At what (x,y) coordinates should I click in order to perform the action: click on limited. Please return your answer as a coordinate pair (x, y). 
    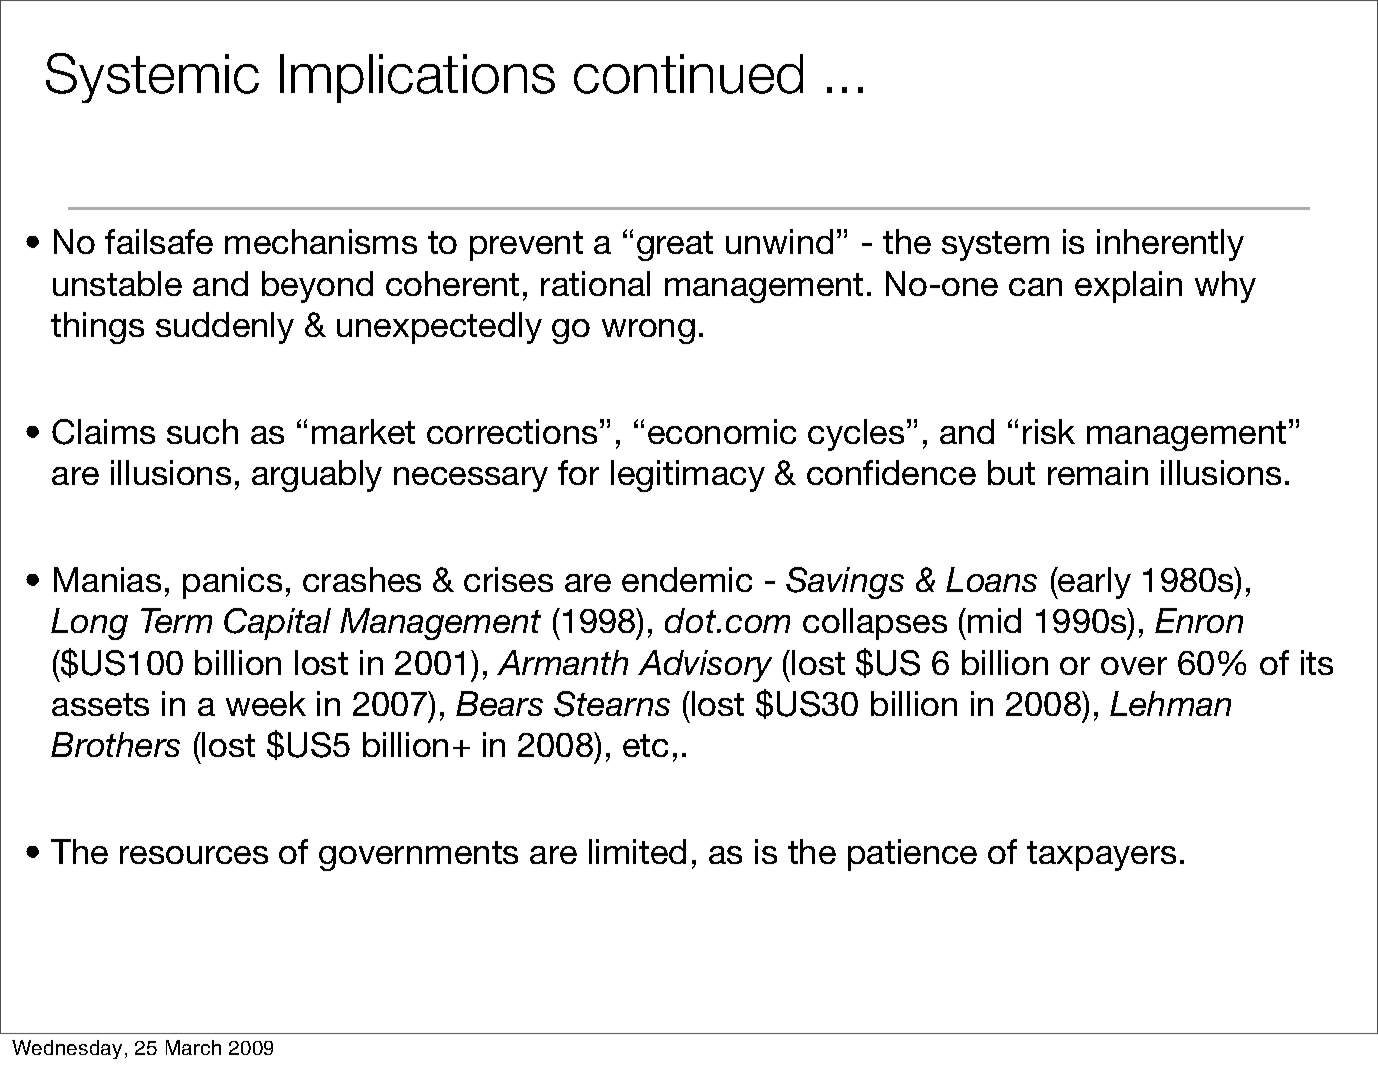
    Looking at the image, I should click on (637, 851).
